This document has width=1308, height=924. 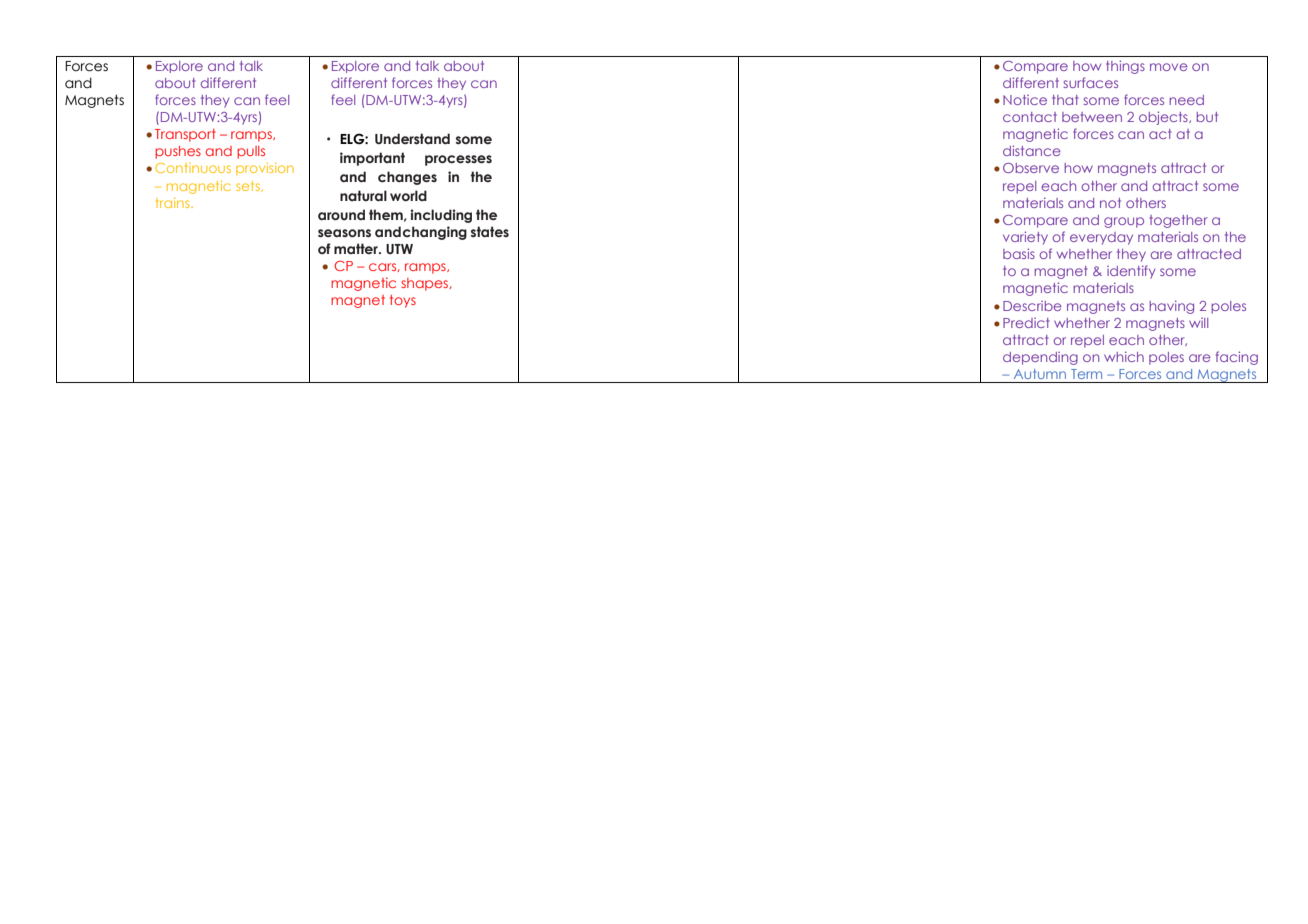 What do you see at coordinates (1032, 150) in the document?
I see `distance` at bounding box center [1032, 150].
